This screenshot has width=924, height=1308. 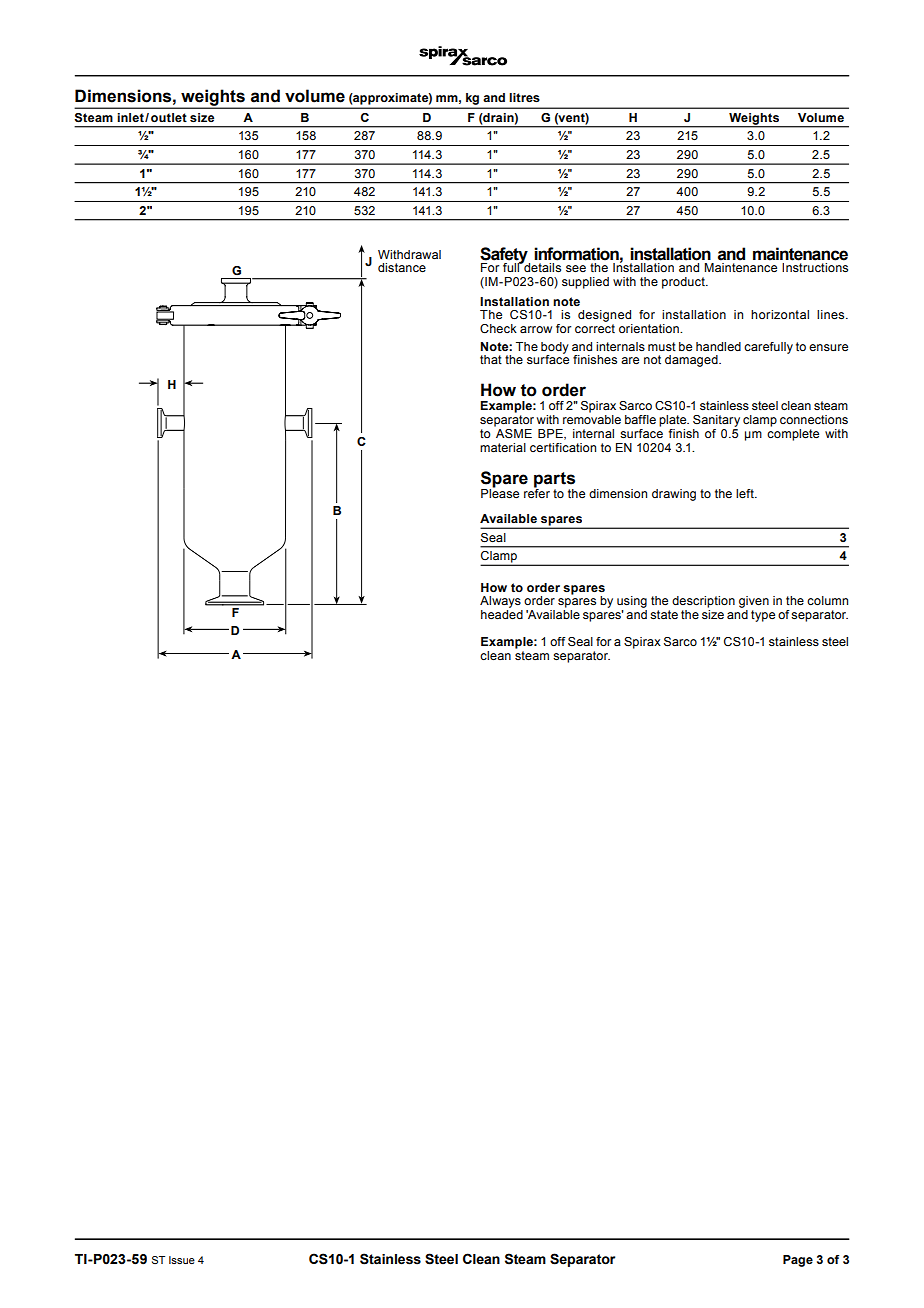 I want to click on Please, so click(x=500, y=492).
